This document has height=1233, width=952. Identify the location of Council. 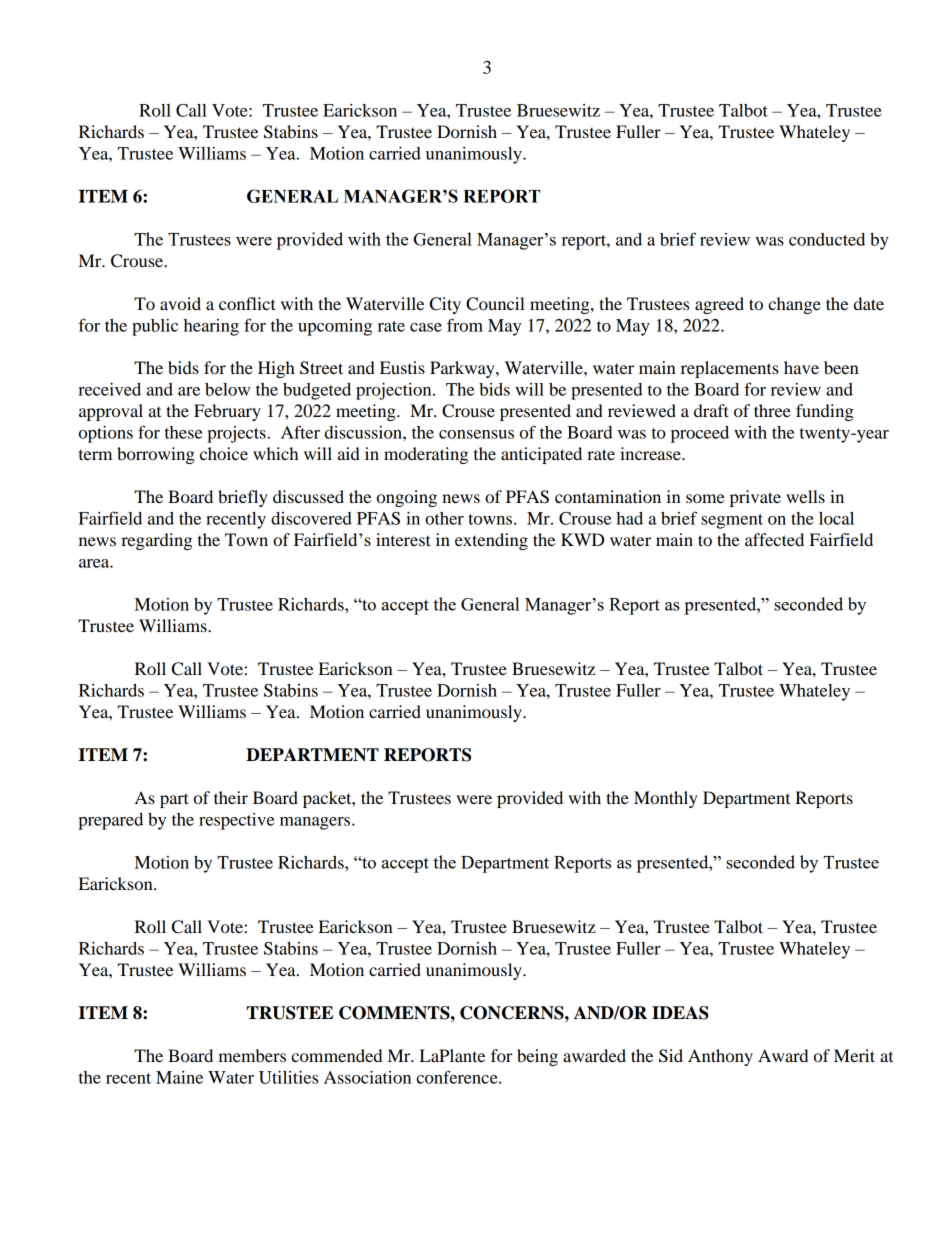
(495, 304).
